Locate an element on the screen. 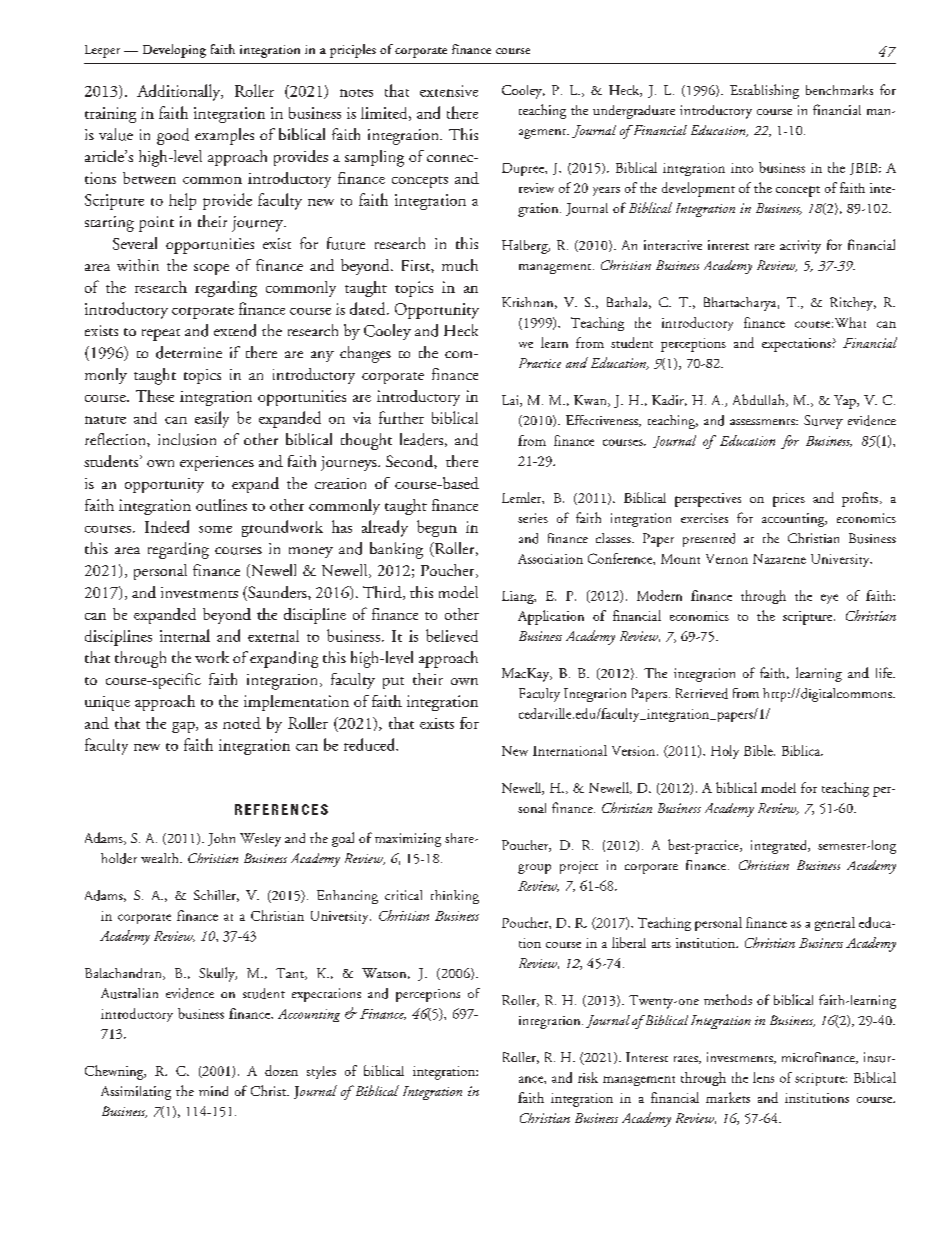  gap is located at coordinates (184, 727).
